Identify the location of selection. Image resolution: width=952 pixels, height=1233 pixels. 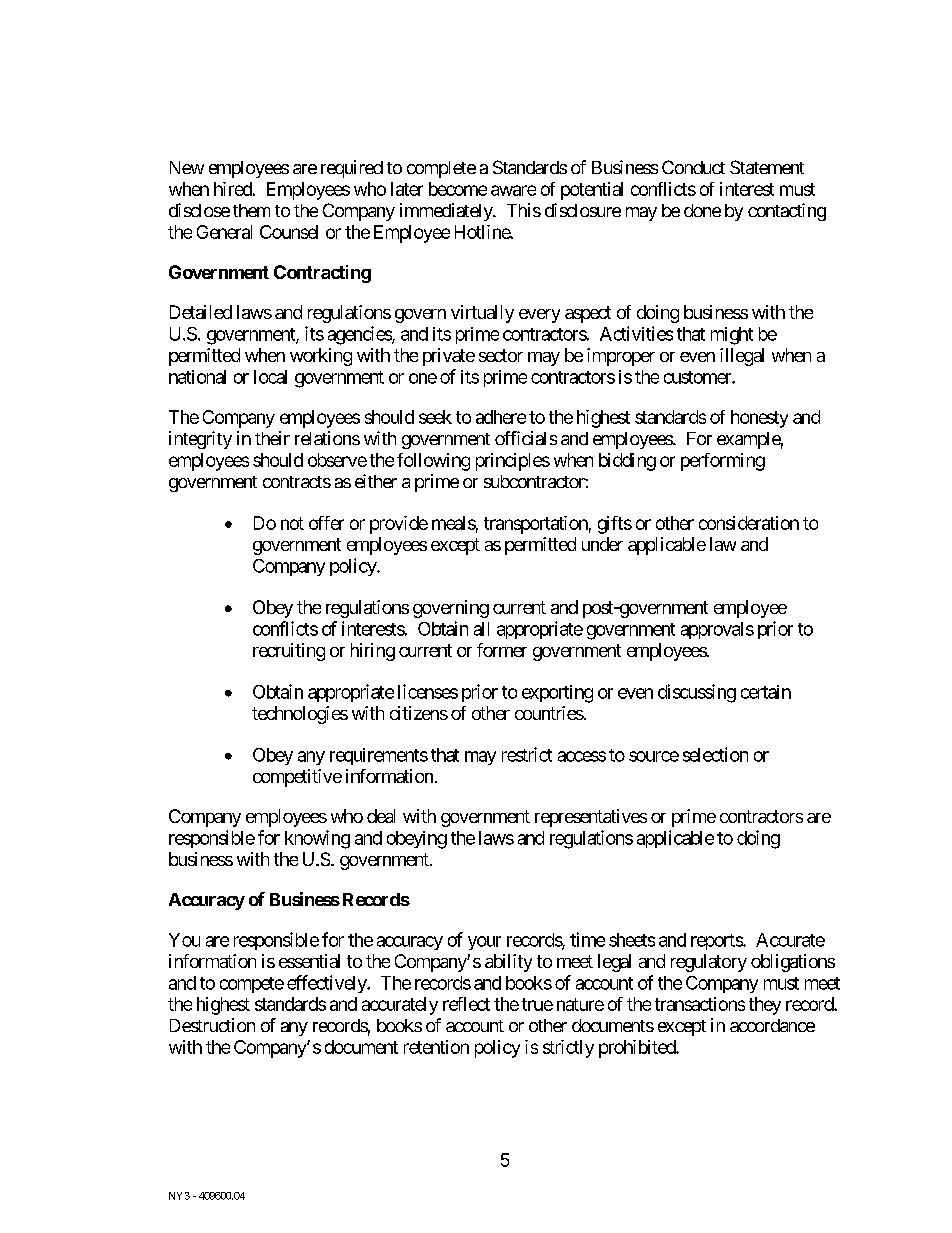
(715, 754).
